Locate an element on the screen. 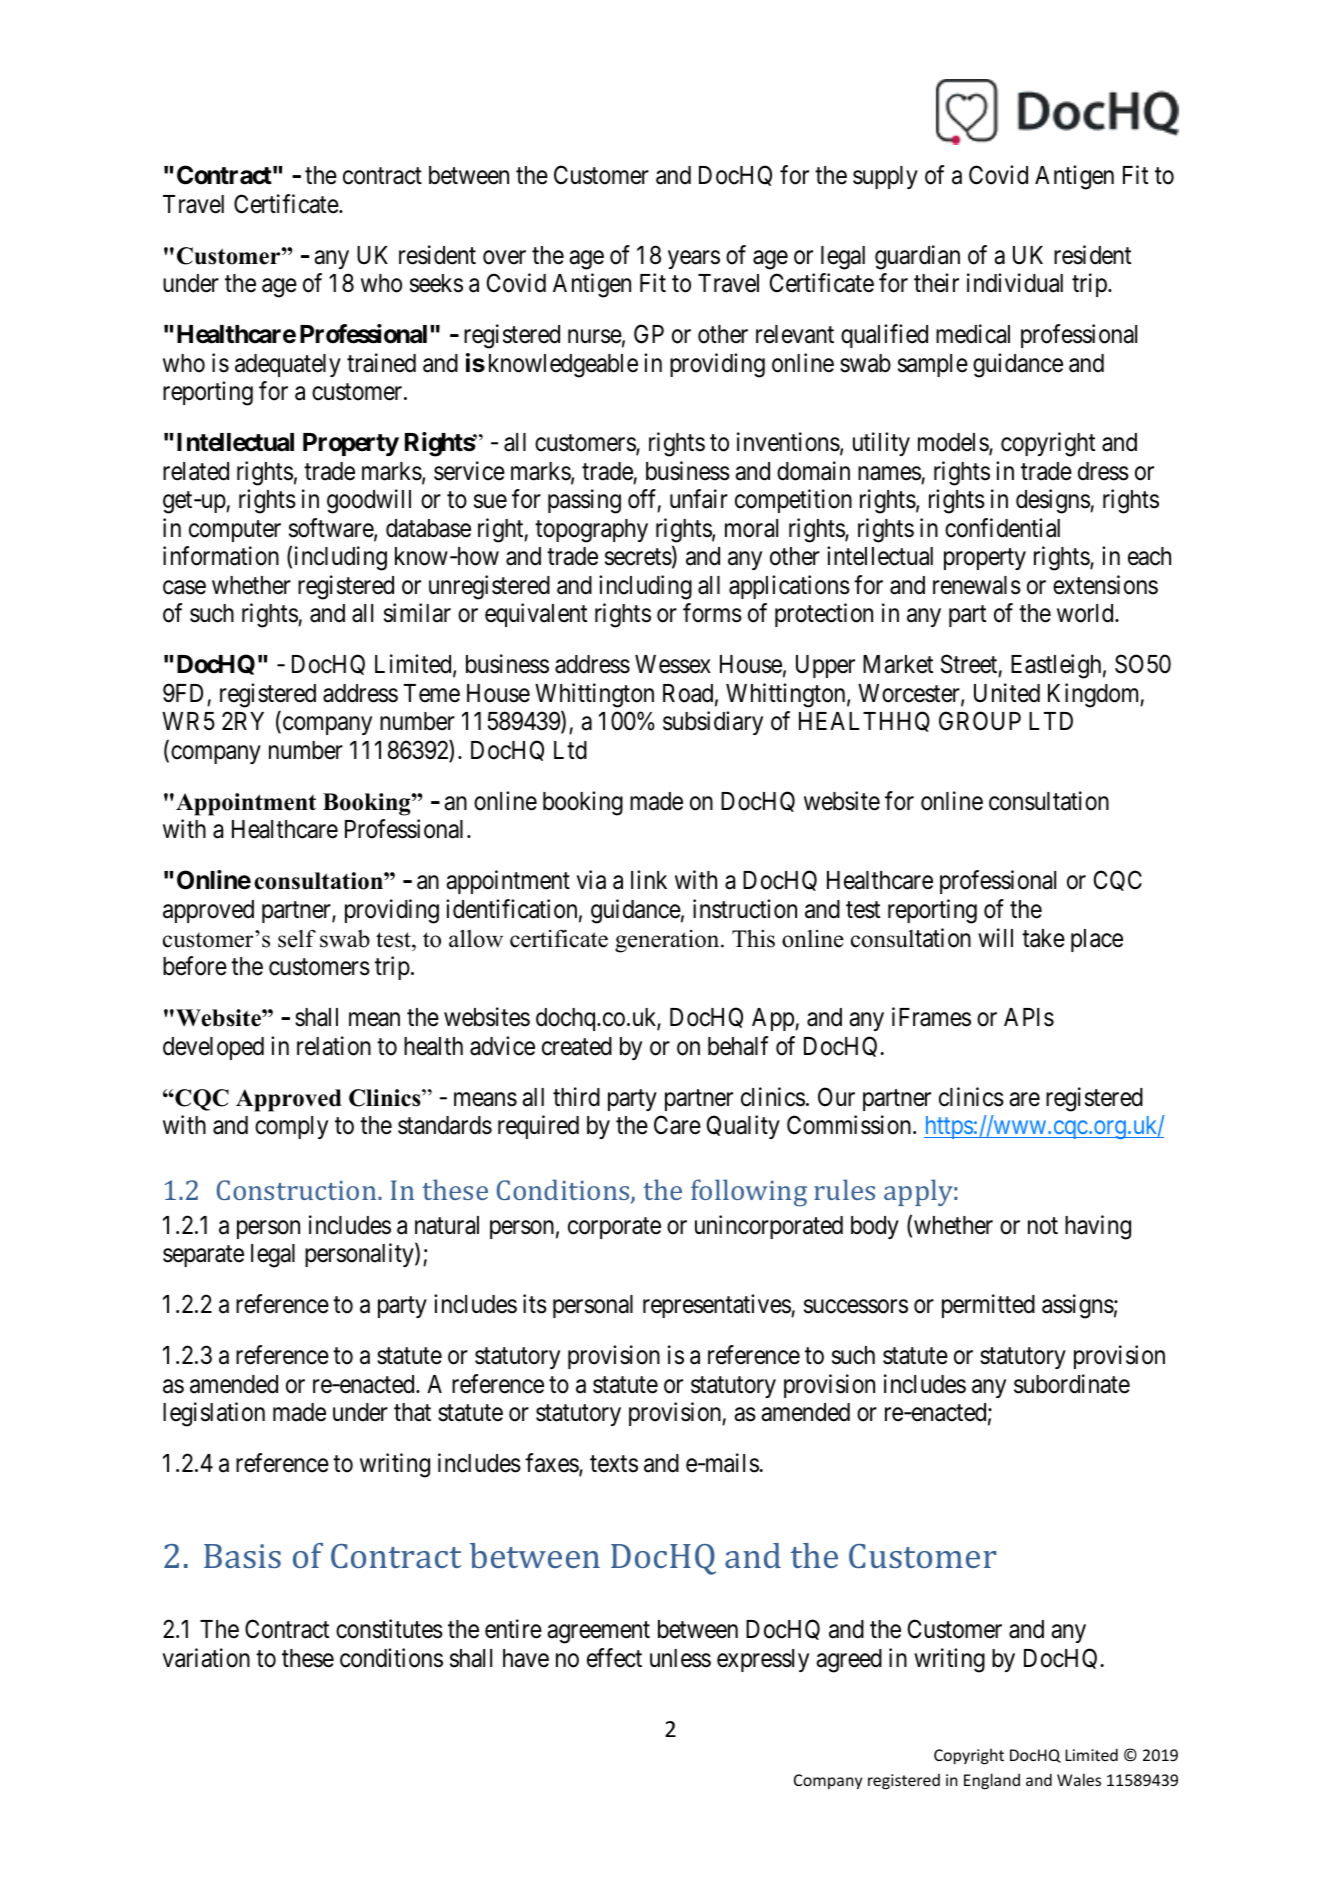 The height and width of the screenshot is (1897, 1341). years is located at coordinates (694, 259).
